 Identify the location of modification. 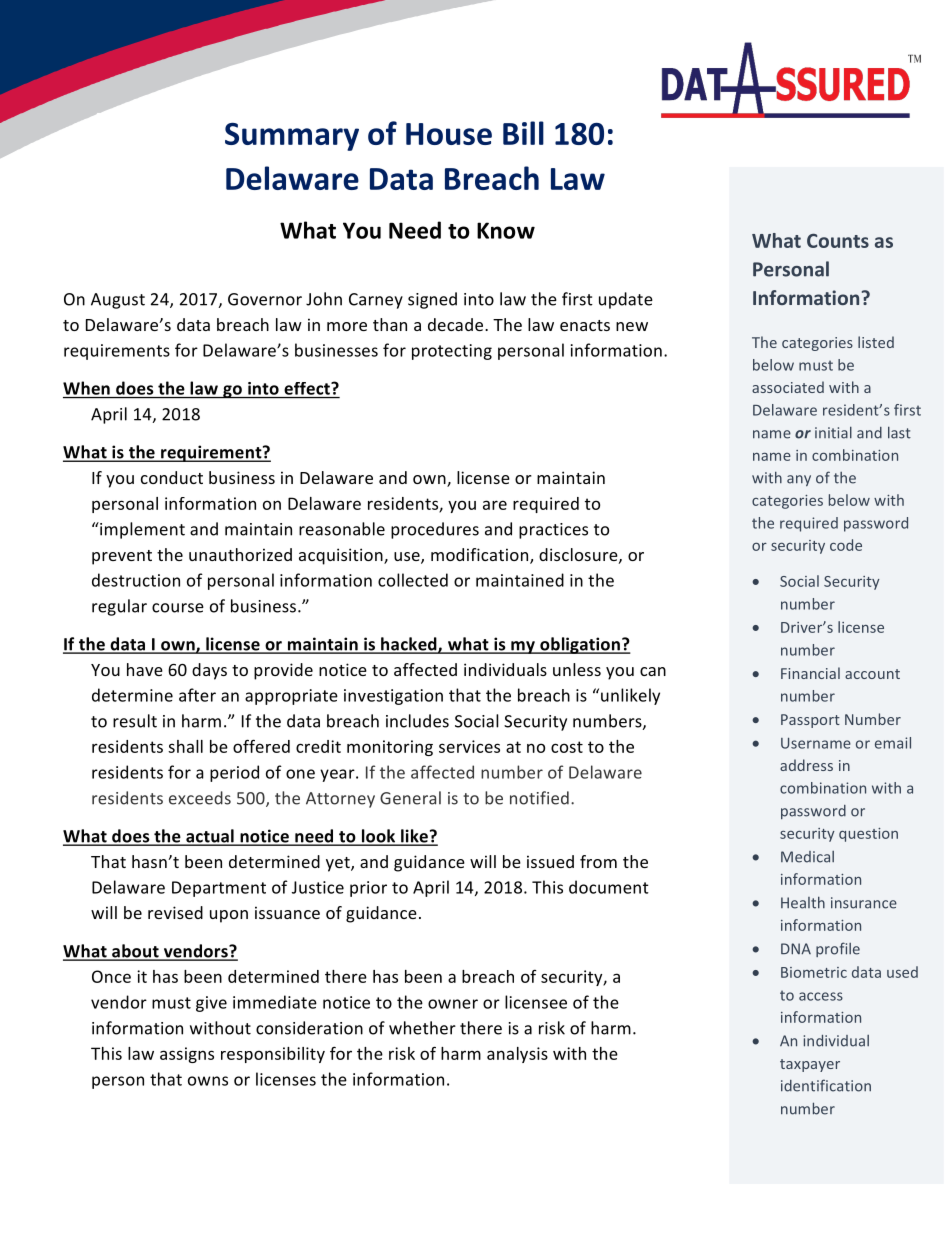
(481, 556).
